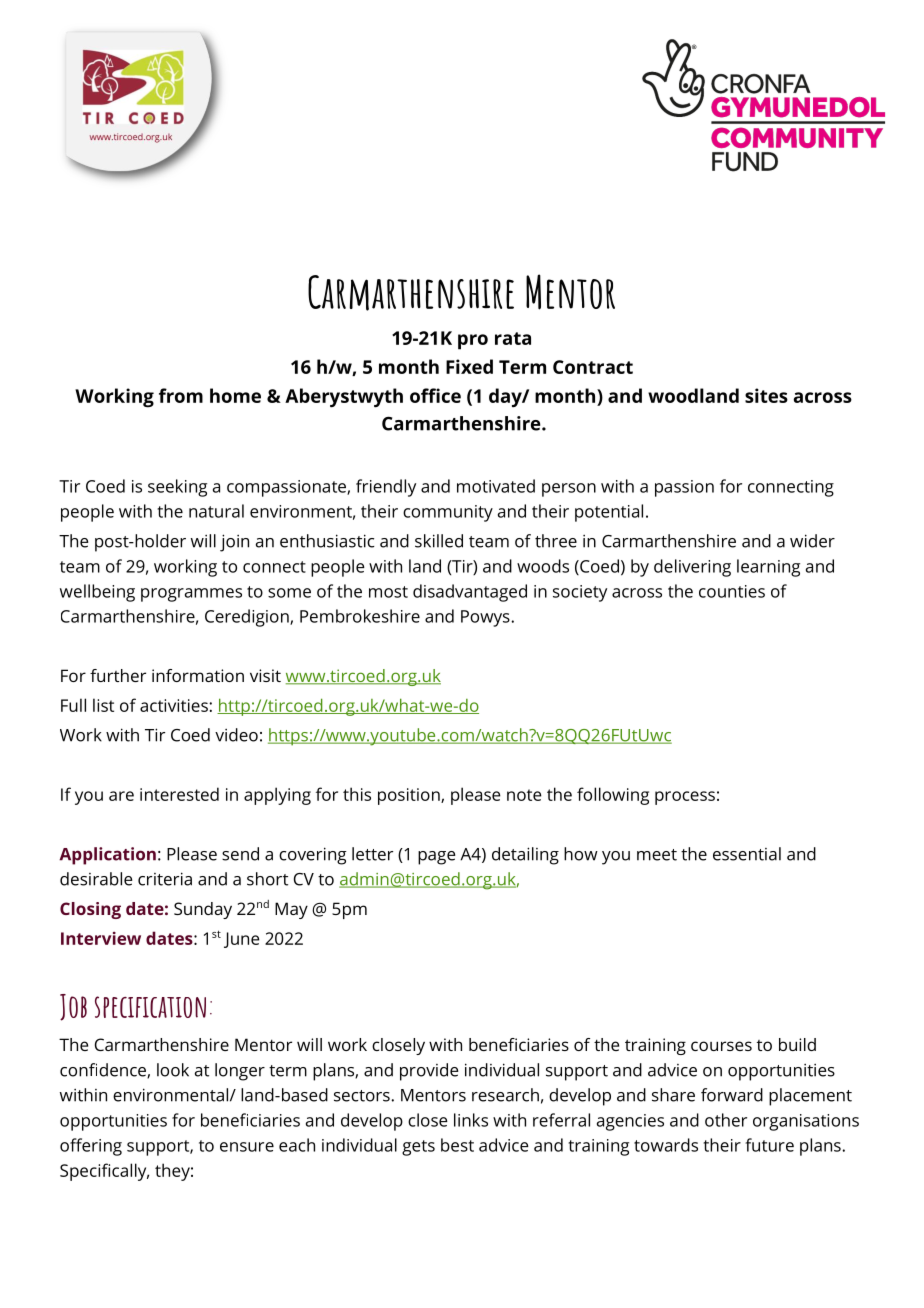  Describe the element at coordinates (234, 543) in the screenshot. I see `join` at that location.
